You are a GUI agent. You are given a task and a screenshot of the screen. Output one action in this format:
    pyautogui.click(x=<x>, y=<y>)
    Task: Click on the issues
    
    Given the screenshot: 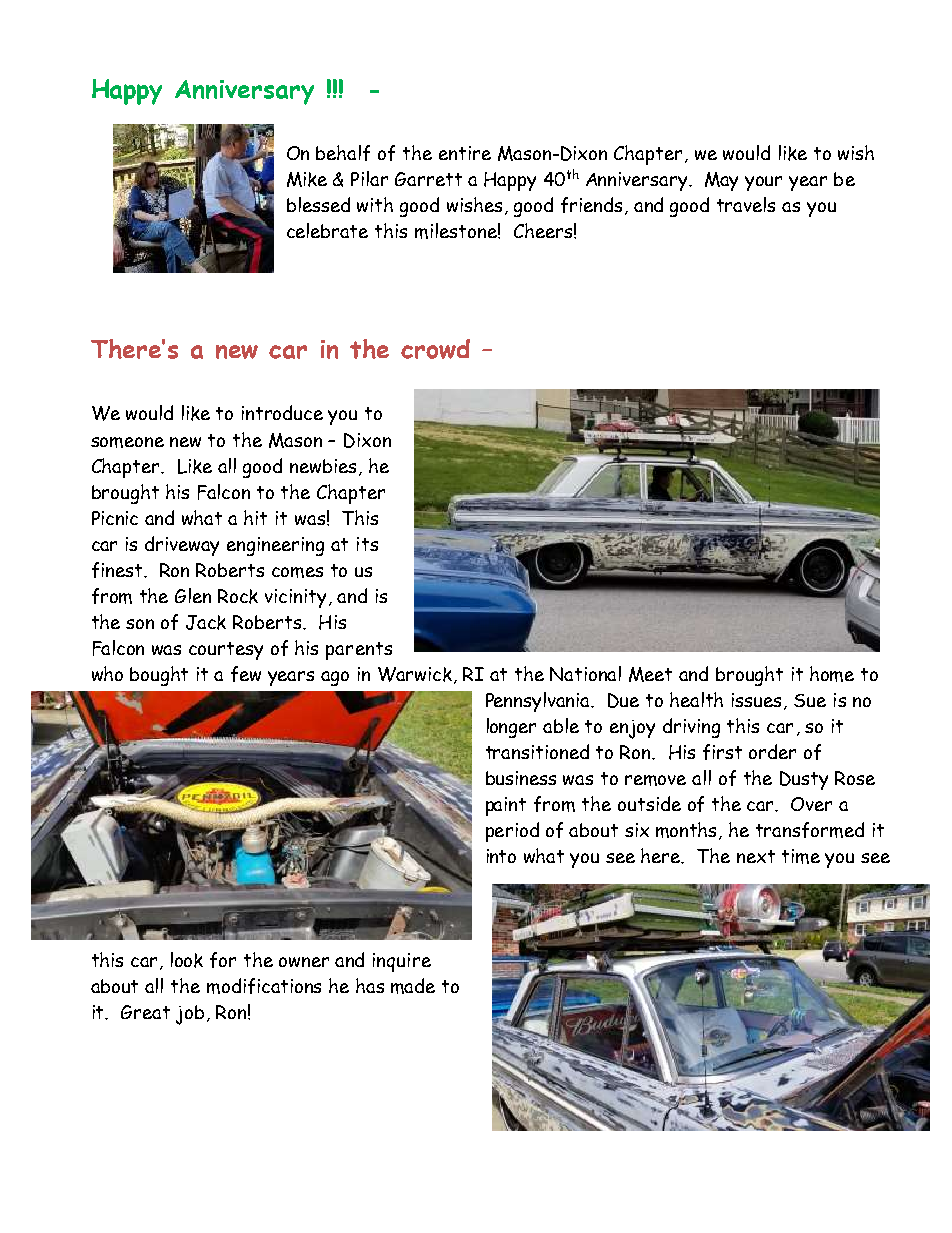 What is the action you would take?
    pyautogui.click(x=758, y=701)
